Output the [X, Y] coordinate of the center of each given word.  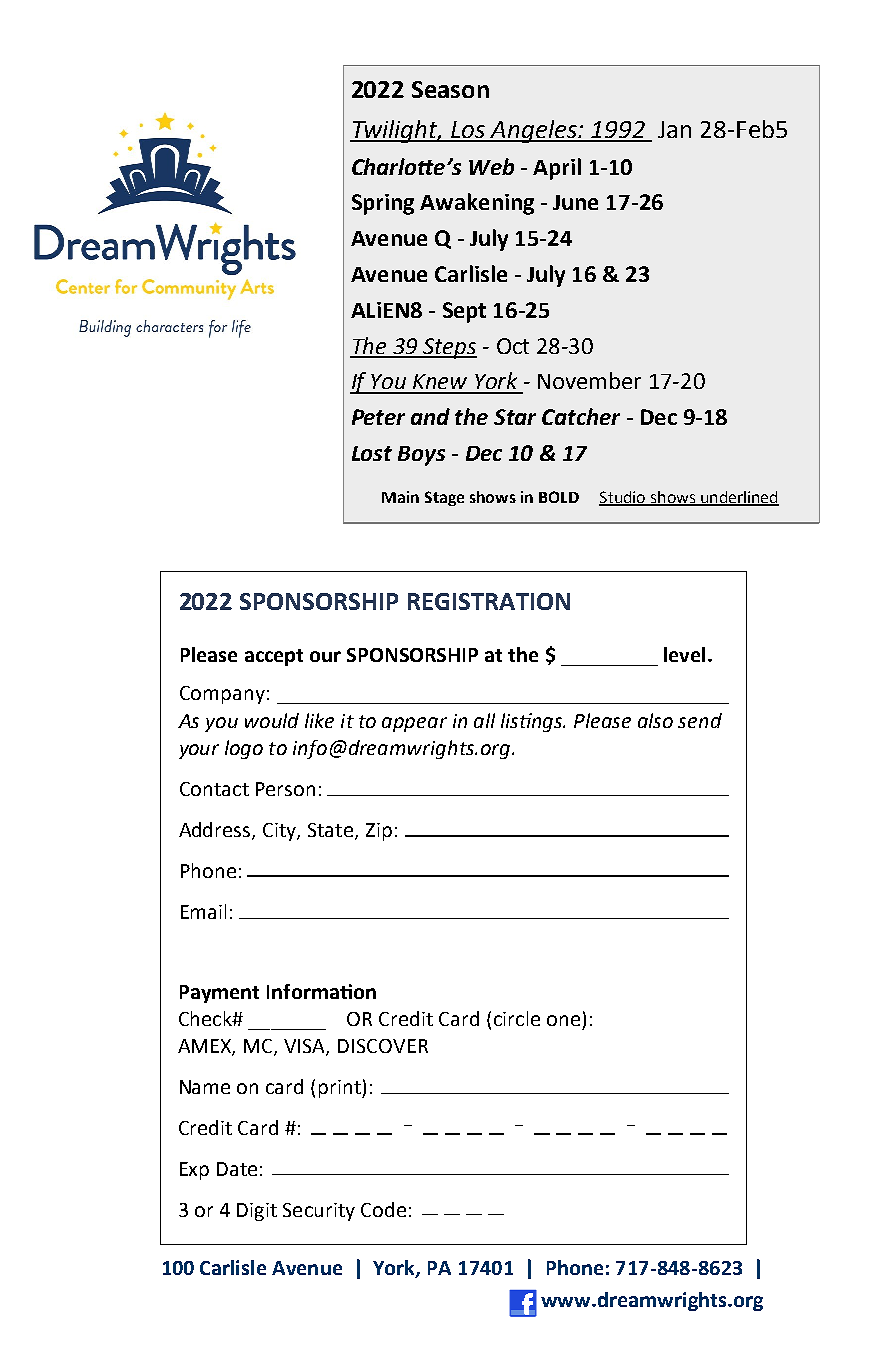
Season [450, 89]
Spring [383, 204]
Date [237, 1169]
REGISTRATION [489, 601]
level [684, 654]
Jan [674, 129]
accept [274, 657]
